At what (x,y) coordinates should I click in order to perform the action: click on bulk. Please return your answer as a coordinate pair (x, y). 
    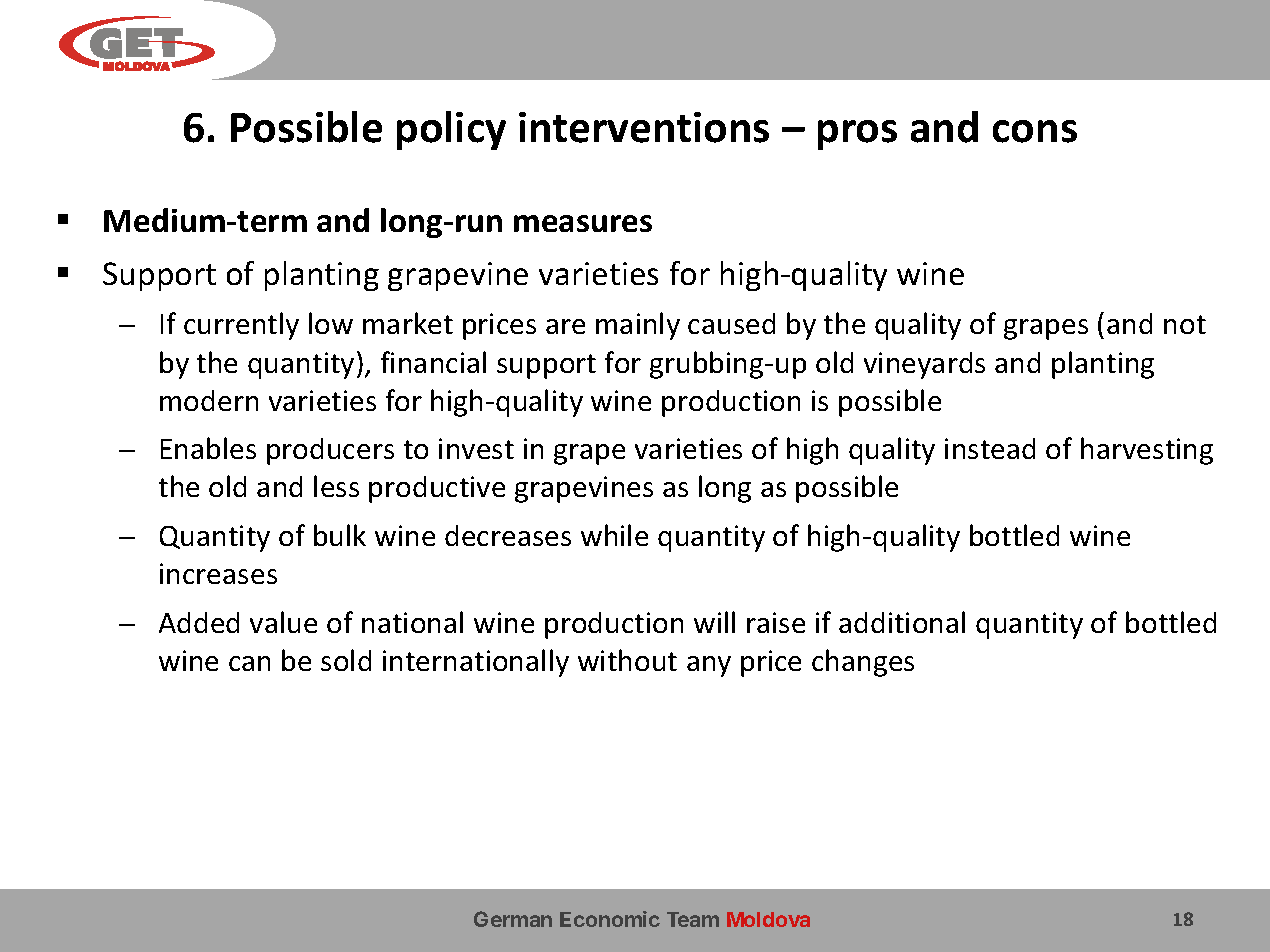
    Looking at the image, I should click on (340, 535).
